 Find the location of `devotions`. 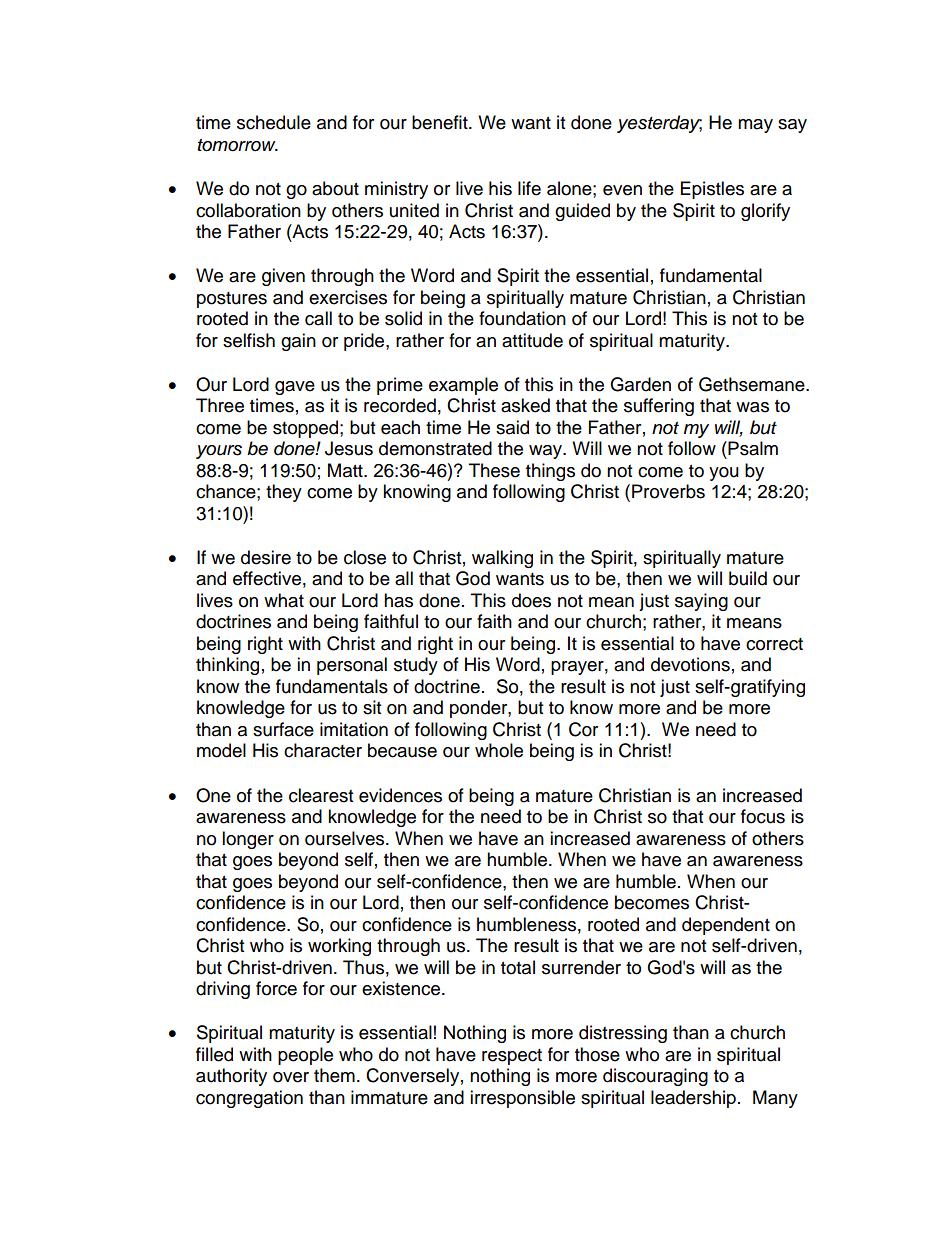

devotions is located at coordinates (690, 664).
